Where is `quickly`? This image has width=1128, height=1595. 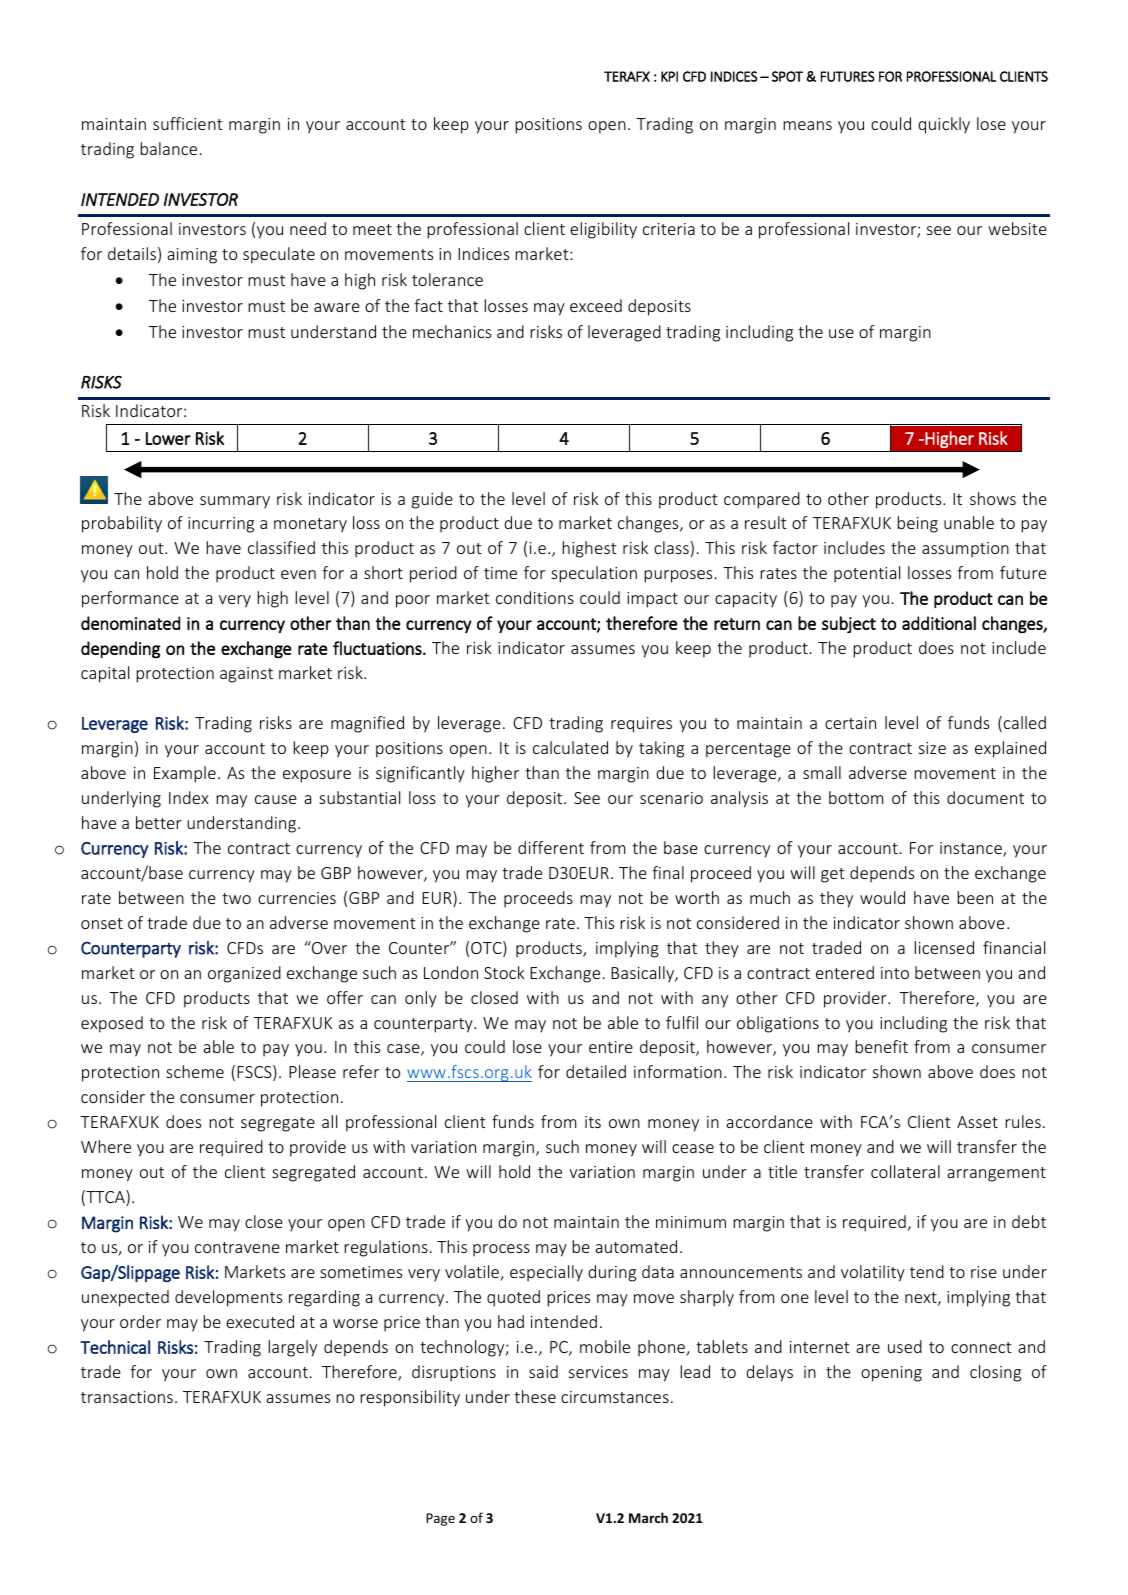
quickly is located at coordinates (944, 125).
